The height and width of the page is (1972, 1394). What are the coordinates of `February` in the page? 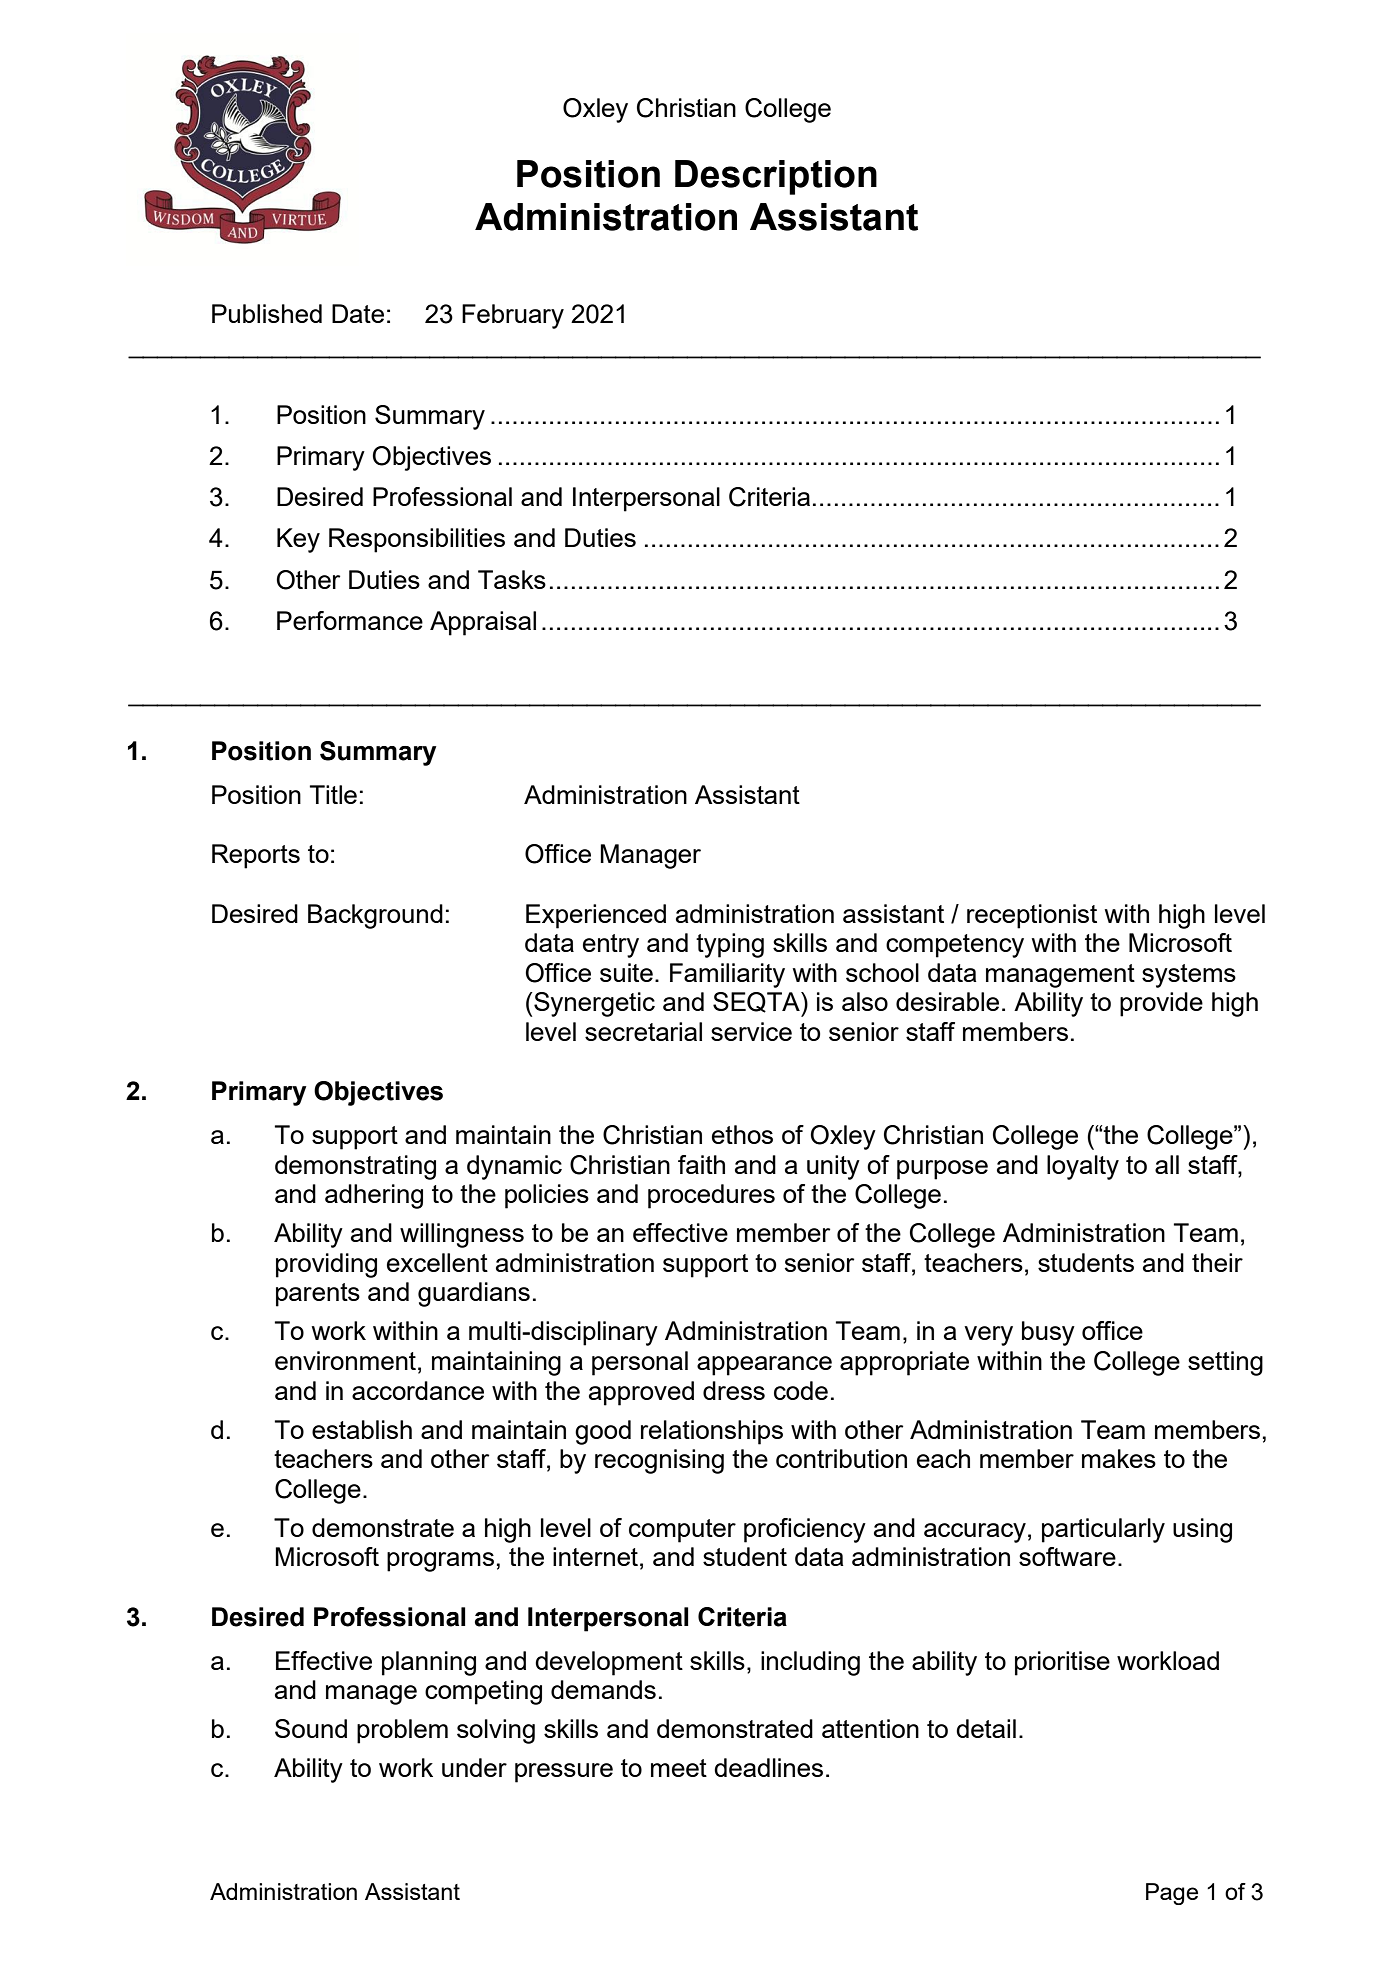 It's located at (513, 316).
